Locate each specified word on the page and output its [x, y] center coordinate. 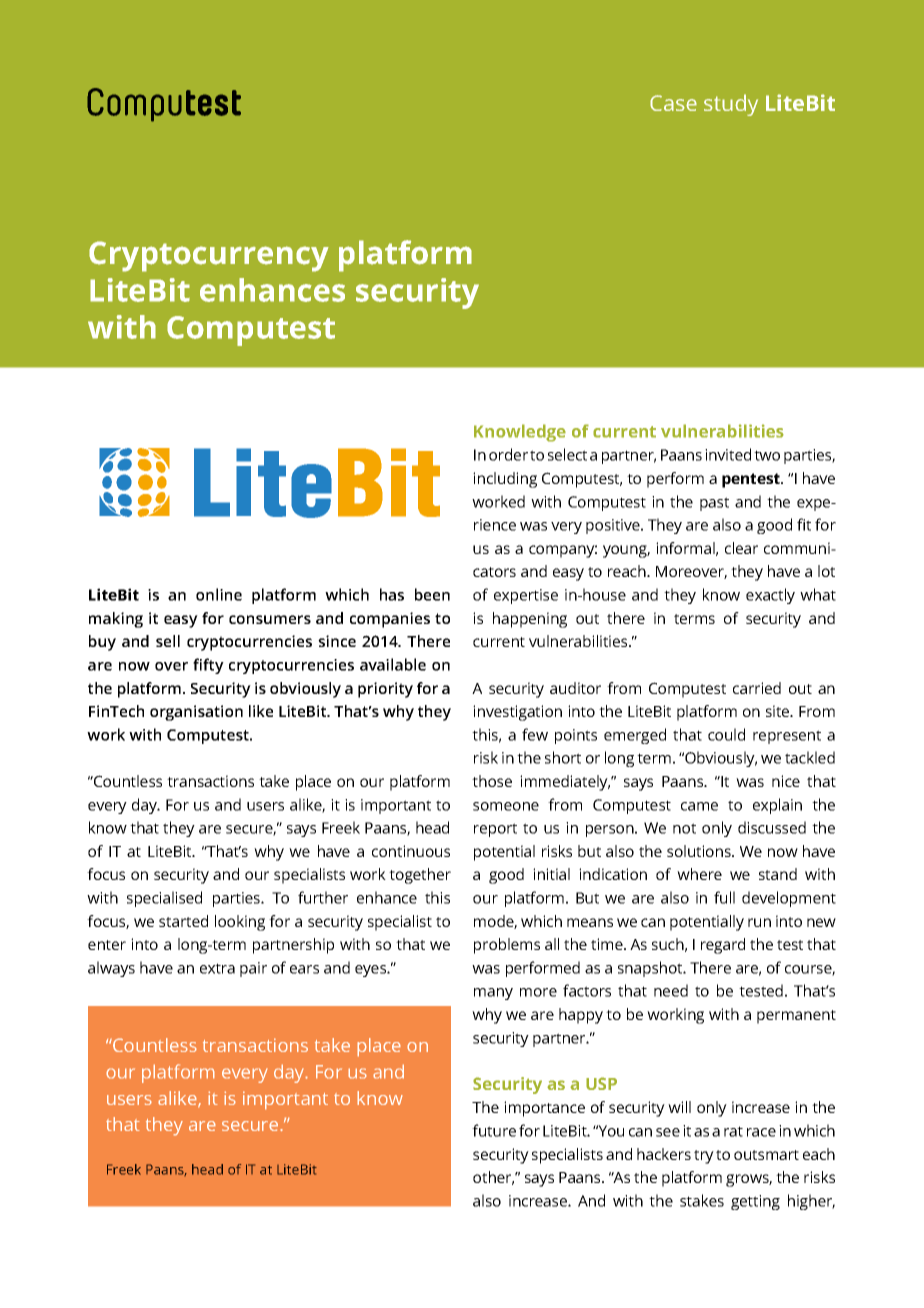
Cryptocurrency [209, 256]
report [495, 830]
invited [728, 454]
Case [673, 103]
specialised [164, 899]
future [494, 1130]
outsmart [766, 1155]
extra [217, 968]
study [731, 105]
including [505, 480]
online [219, 594]
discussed [772, 827]
